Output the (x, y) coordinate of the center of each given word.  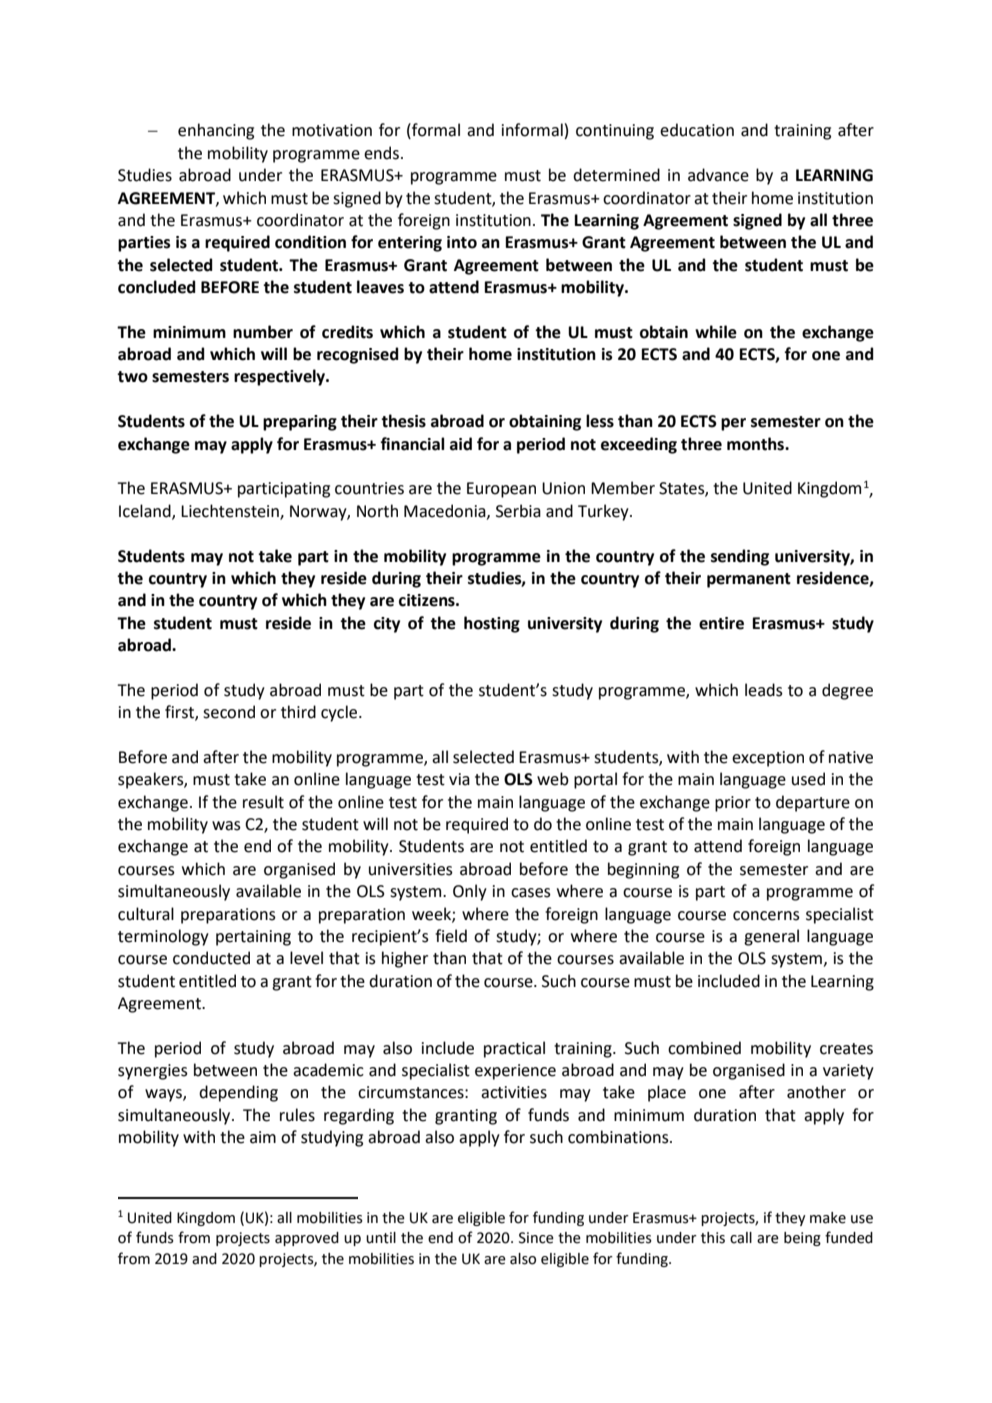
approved (307, 1239)
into (462, 242)
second (229, 712)
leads (764, 690)
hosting (492, 624)
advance (718, 175)
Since (536, 1238)
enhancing (216, 131)
